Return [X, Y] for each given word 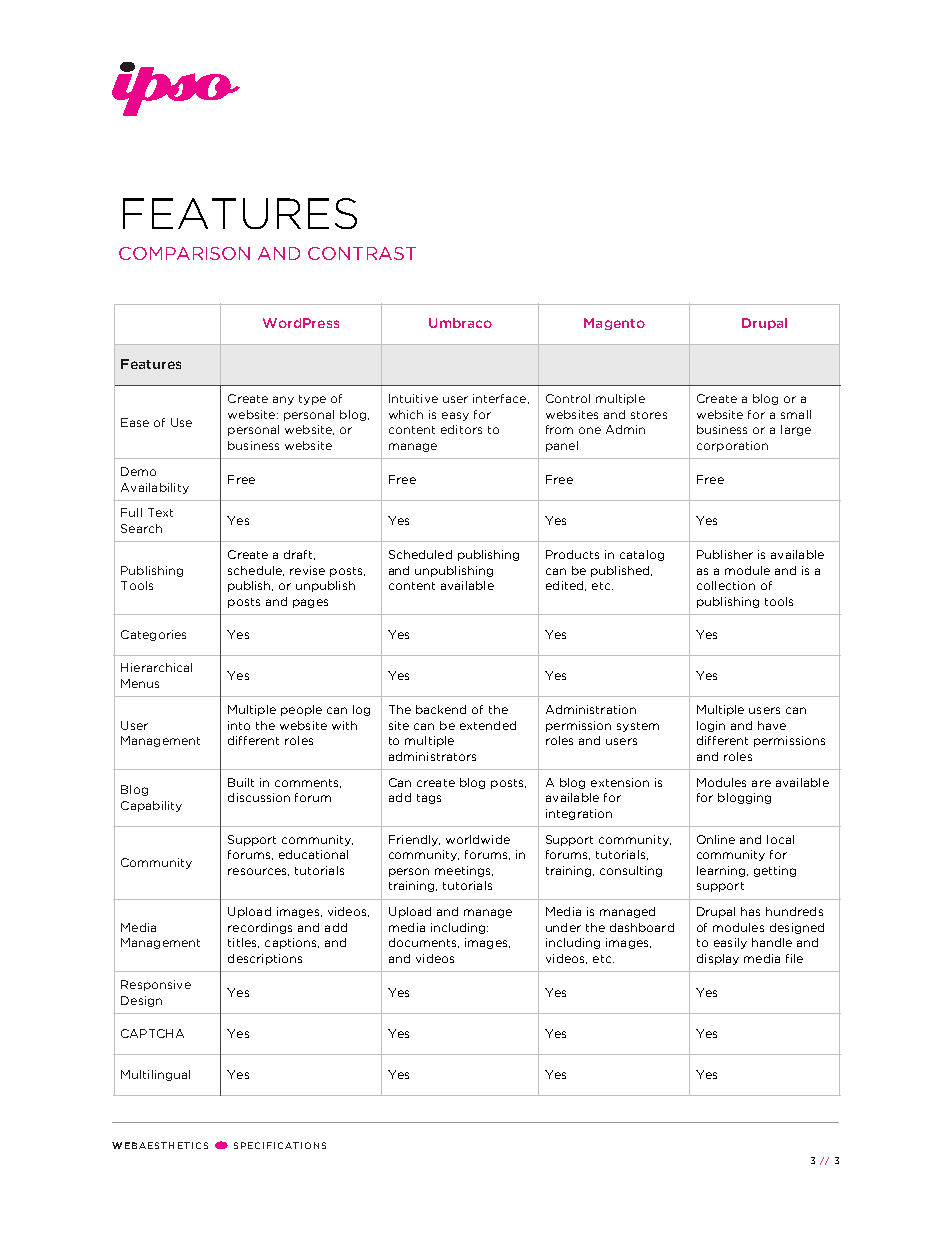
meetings [464, 871]
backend [441, 709]
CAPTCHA [152, 1033]
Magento [614, 324]
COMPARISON [184, 253]
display [718, 959]
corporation [732, 446]
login [711, 726]
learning [721, 871]
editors [461, 429]
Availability [155, 488]
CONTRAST [362, 253]
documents [424, 943]
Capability [151, 806]
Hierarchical [156, 667]
